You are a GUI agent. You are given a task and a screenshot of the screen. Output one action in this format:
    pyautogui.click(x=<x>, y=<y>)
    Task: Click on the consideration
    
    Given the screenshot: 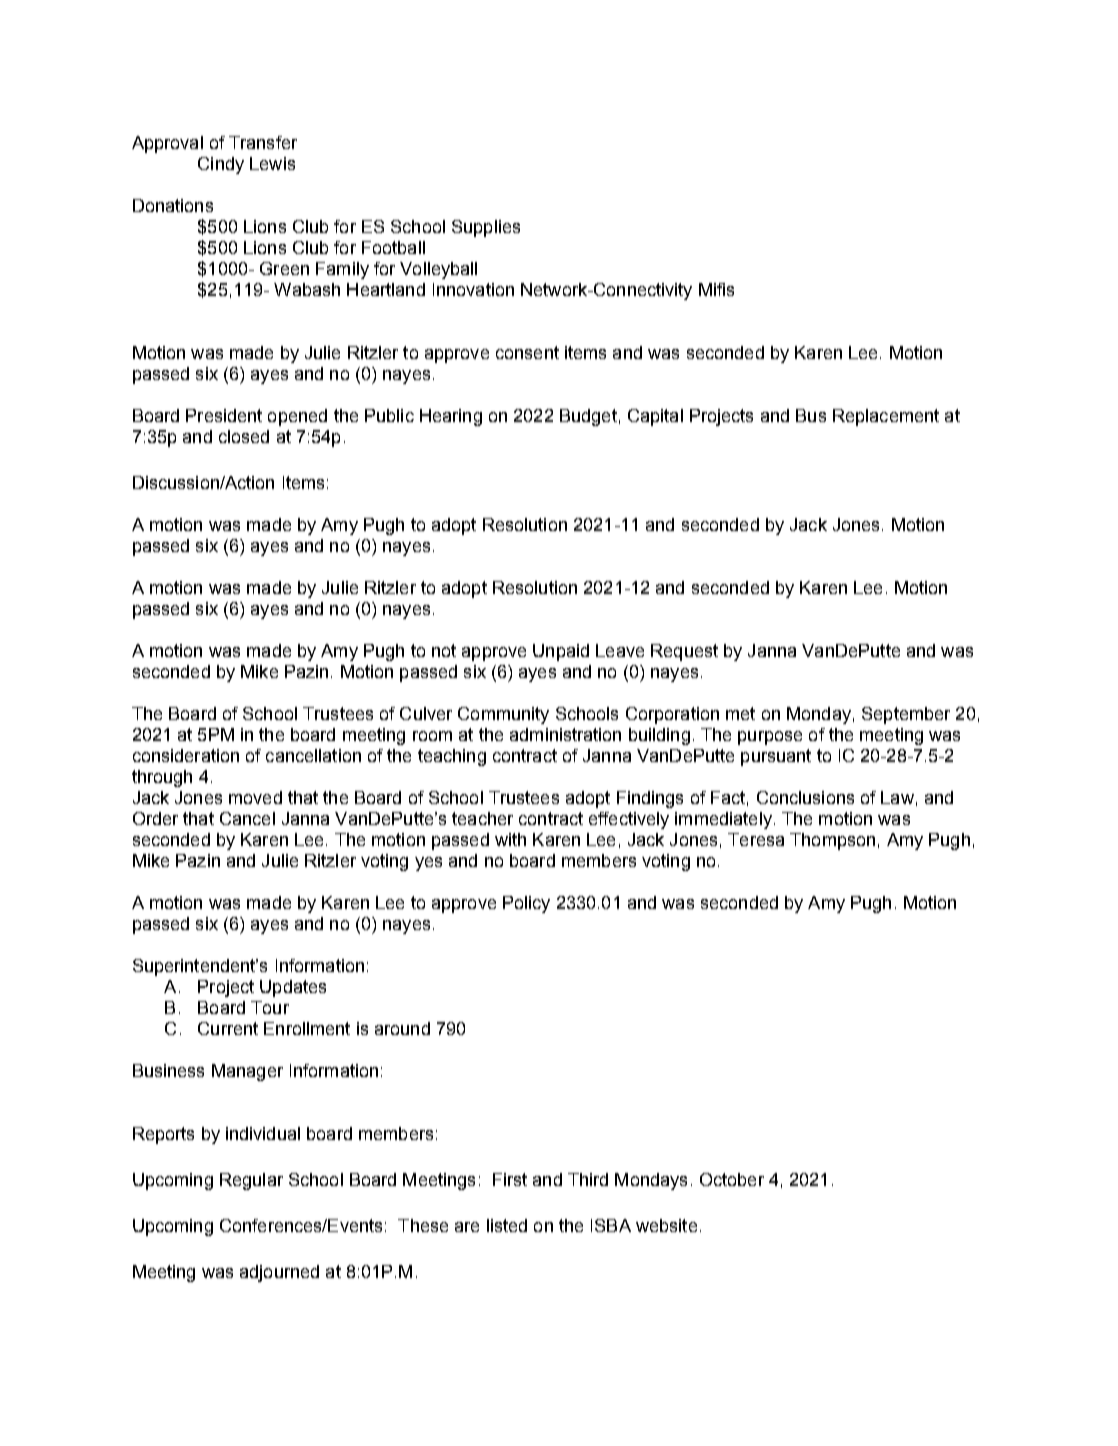 What is the action you would take?
    pyautogui.click(x=186, y=755)
